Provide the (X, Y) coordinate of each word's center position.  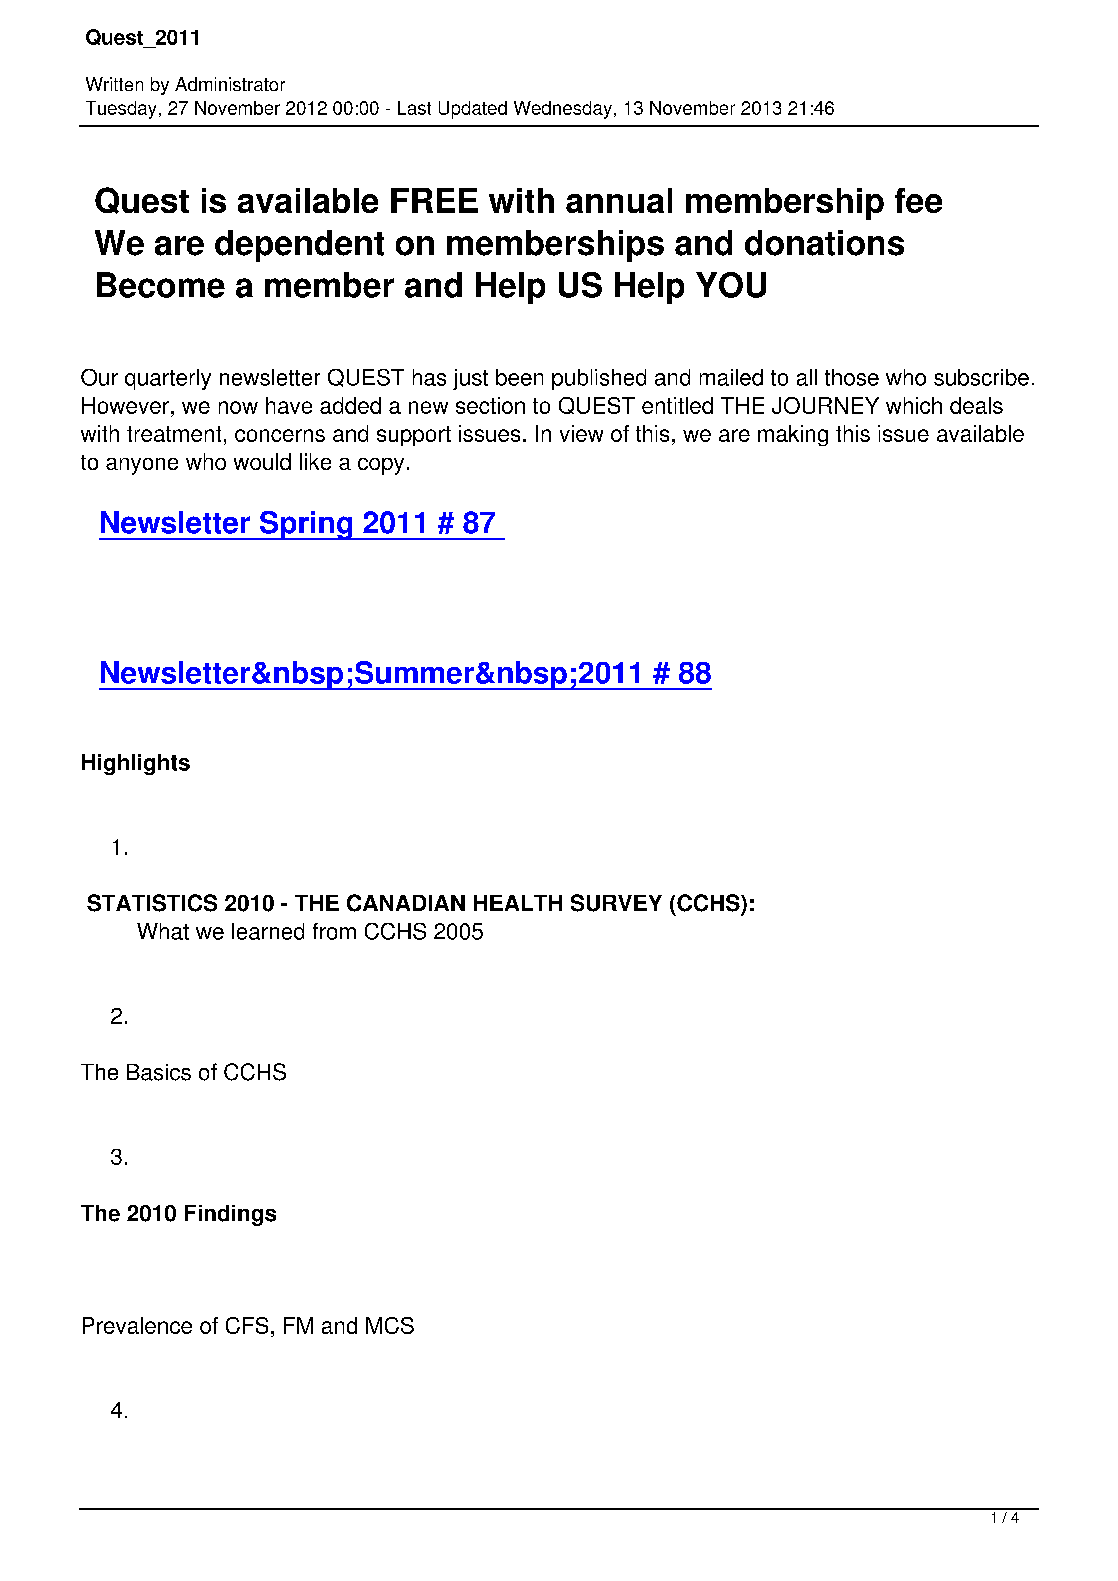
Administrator (230, 84)
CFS (247, 1325)
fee (918, 200)
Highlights (136, 764)
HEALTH (518, 903)
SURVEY (616, 903)
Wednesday (563, 110)
